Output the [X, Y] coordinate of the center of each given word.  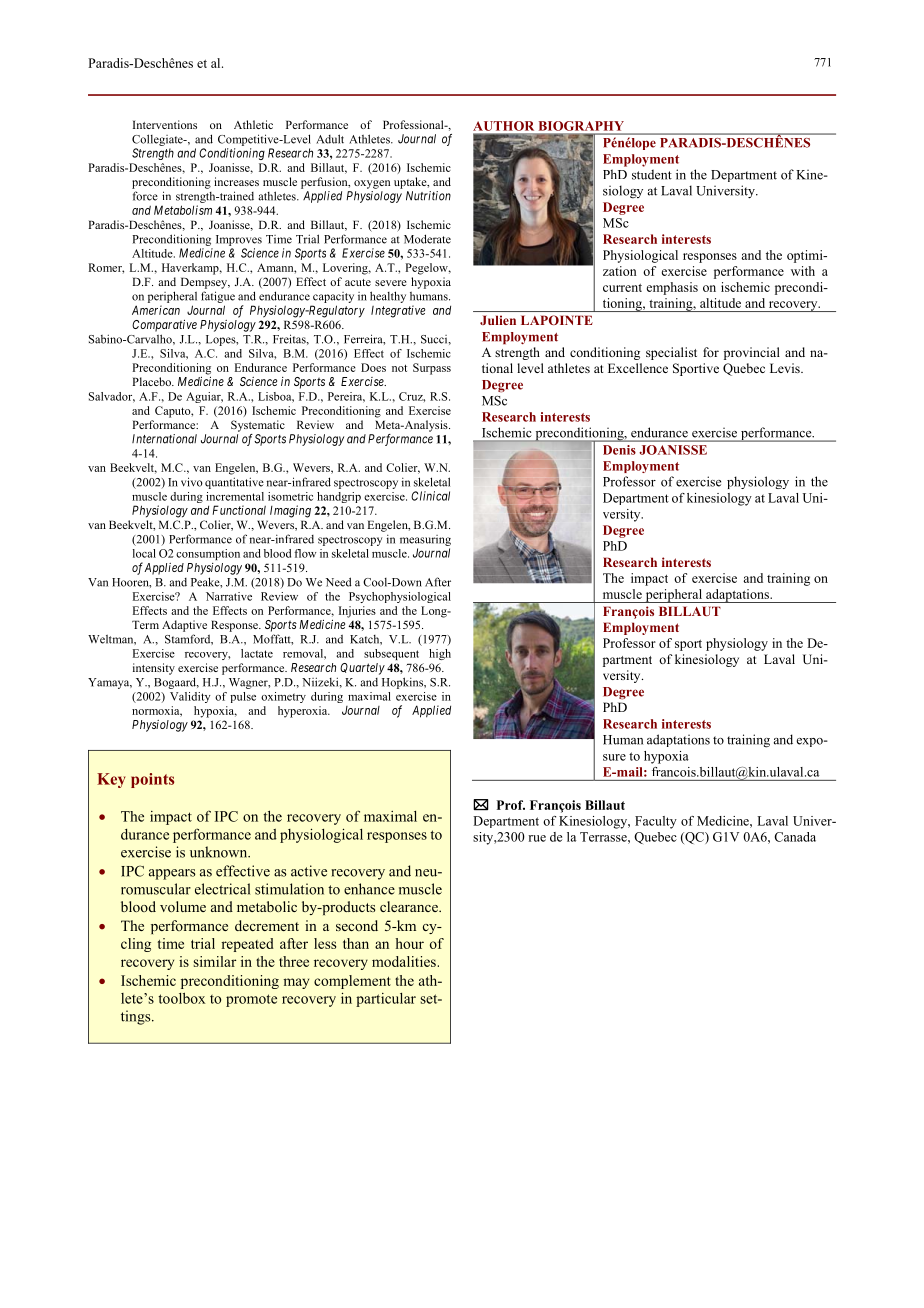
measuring [425, 540]
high [440, 654]
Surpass [432, 369]
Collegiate [158, 140]
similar [214, 961]
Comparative [164, 326]
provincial [752, 353]
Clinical [430, 496]
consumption [208, 554]
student [652, 174]
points [152, 780]
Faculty [656, 822]
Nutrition [428, 196]
